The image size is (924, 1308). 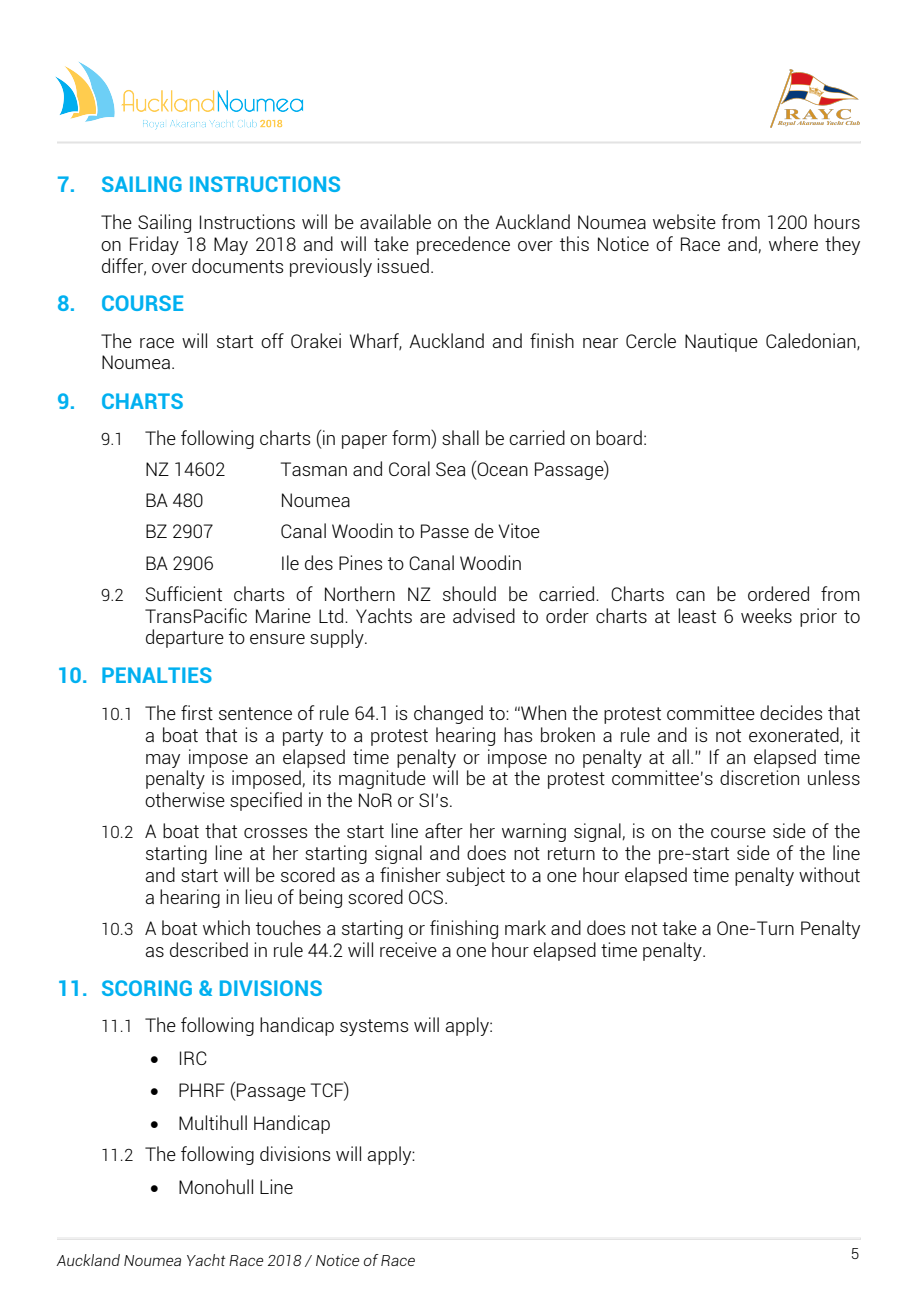 What do you see at coordinates (791, 712) in the screenshot?
I see `decides` at bounding box center [791, 712].
